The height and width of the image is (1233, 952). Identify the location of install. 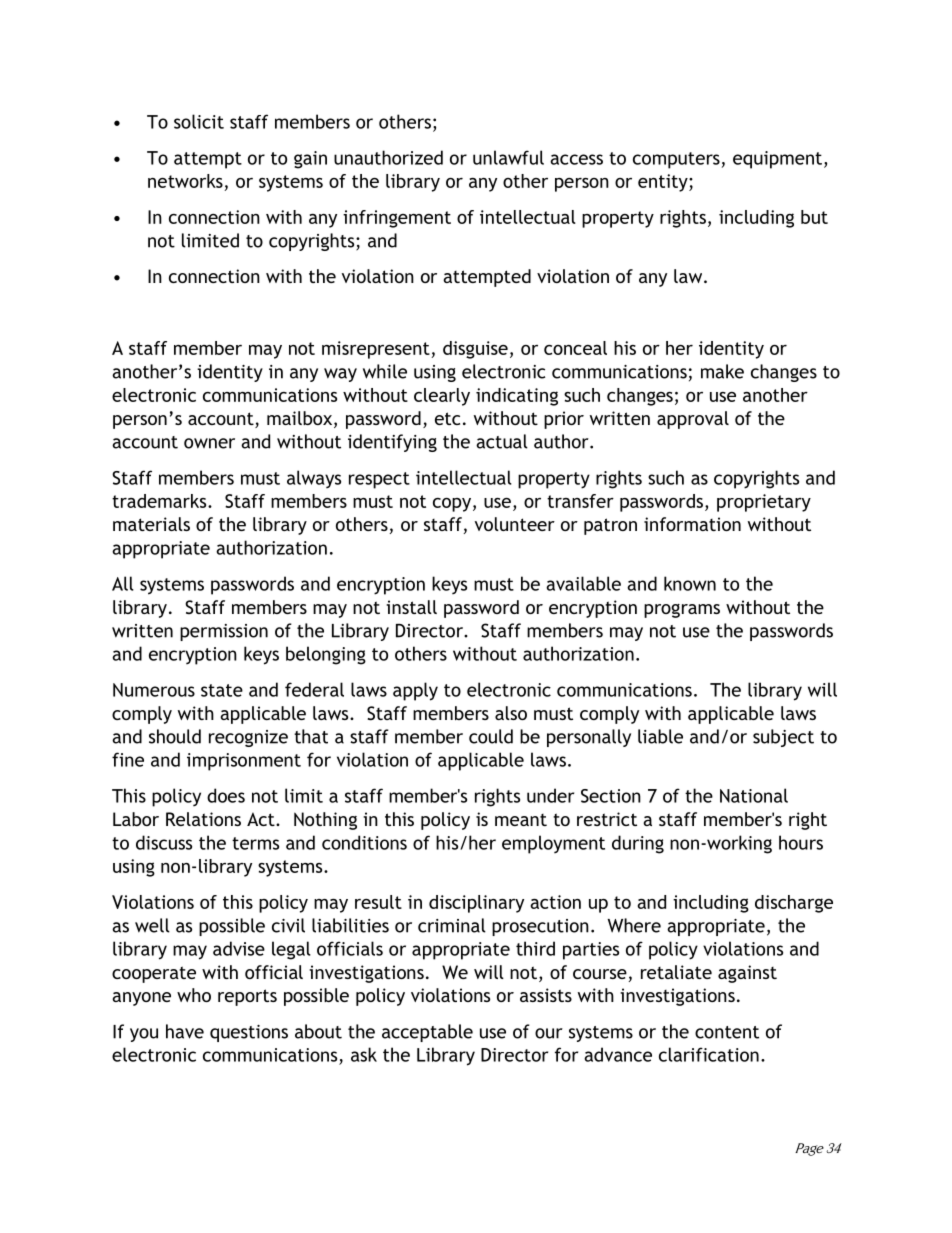
(411, 607).
